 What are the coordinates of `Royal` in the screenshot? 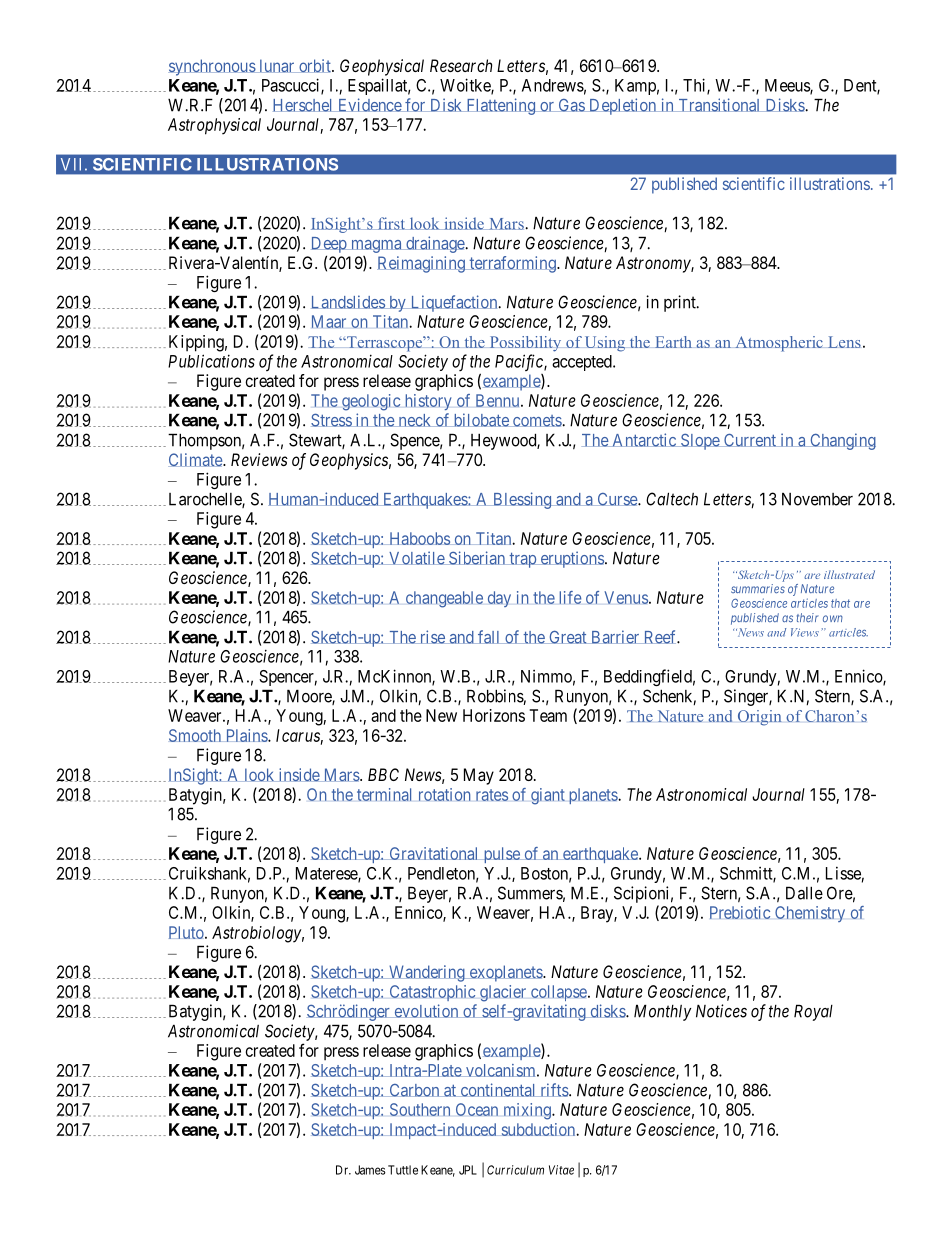 It's located at (813, 1012).
